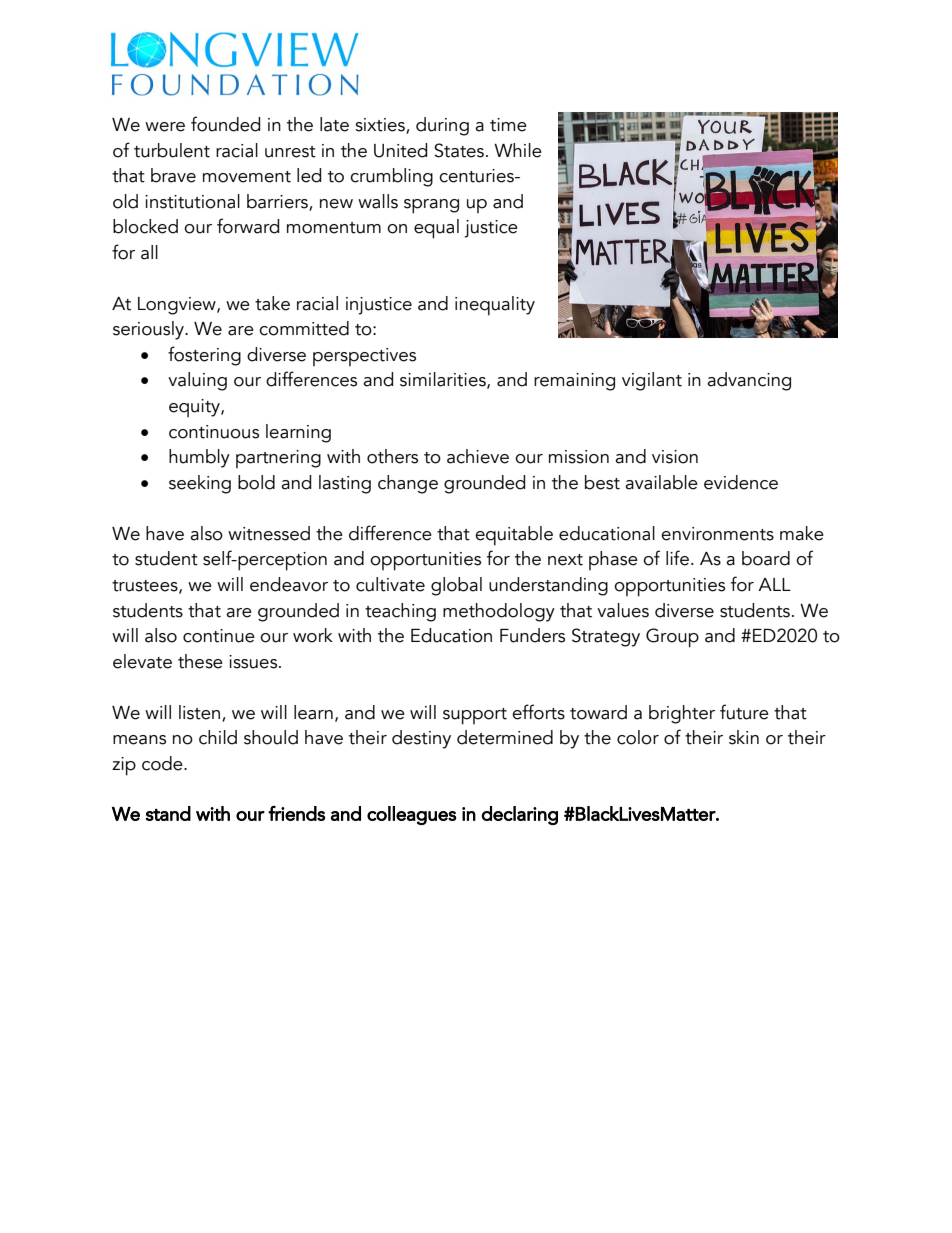 This screenshot has height=1233, width=952. I want to click on Group, so click(672, 638).
